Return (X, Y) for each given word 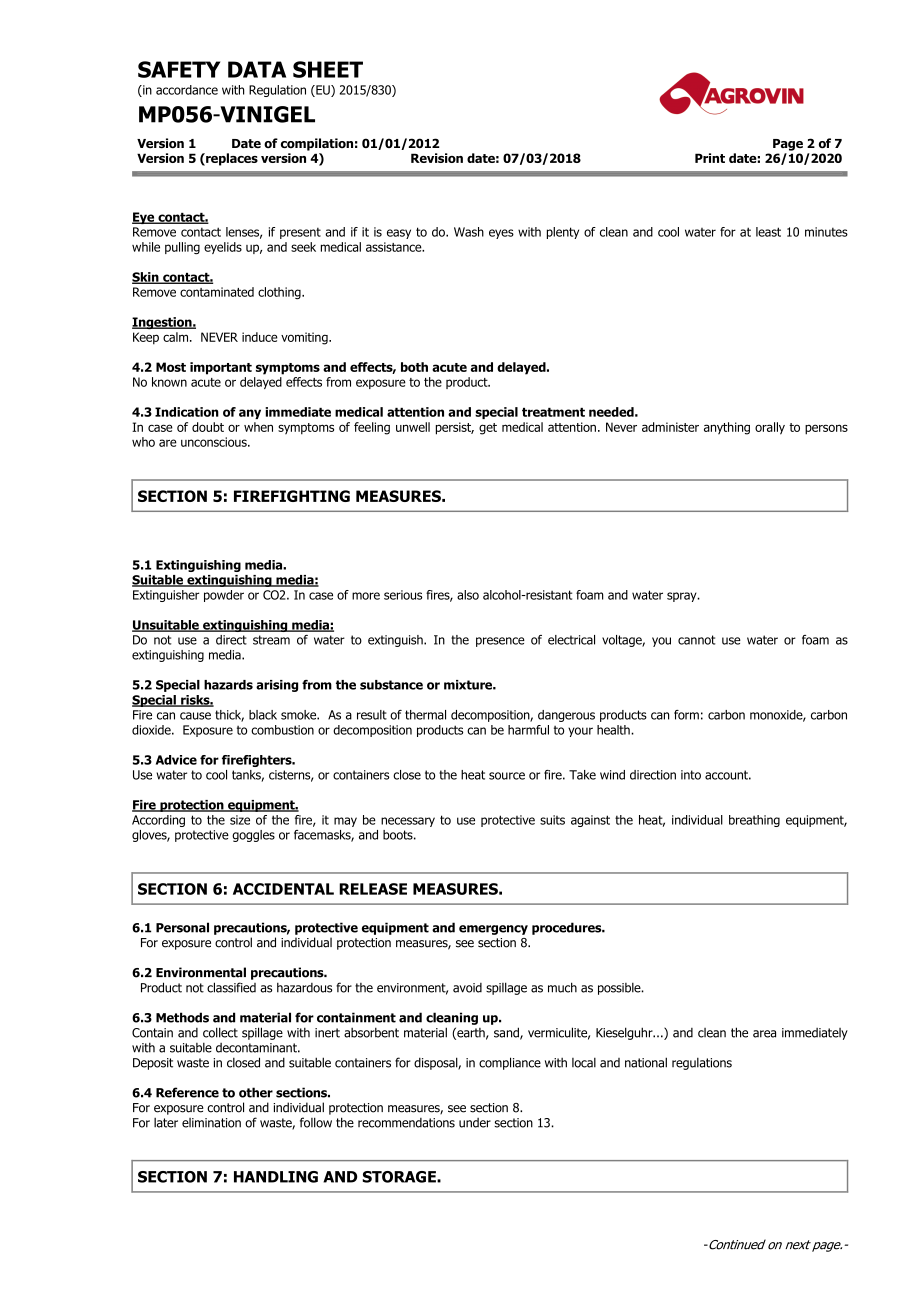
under (475, 1123)
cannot (697, 640)
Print (710, 158)
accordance (187, 90)
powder (224, 596)
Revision (437, 158)
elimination (211, 1123)
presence (500, 642)
